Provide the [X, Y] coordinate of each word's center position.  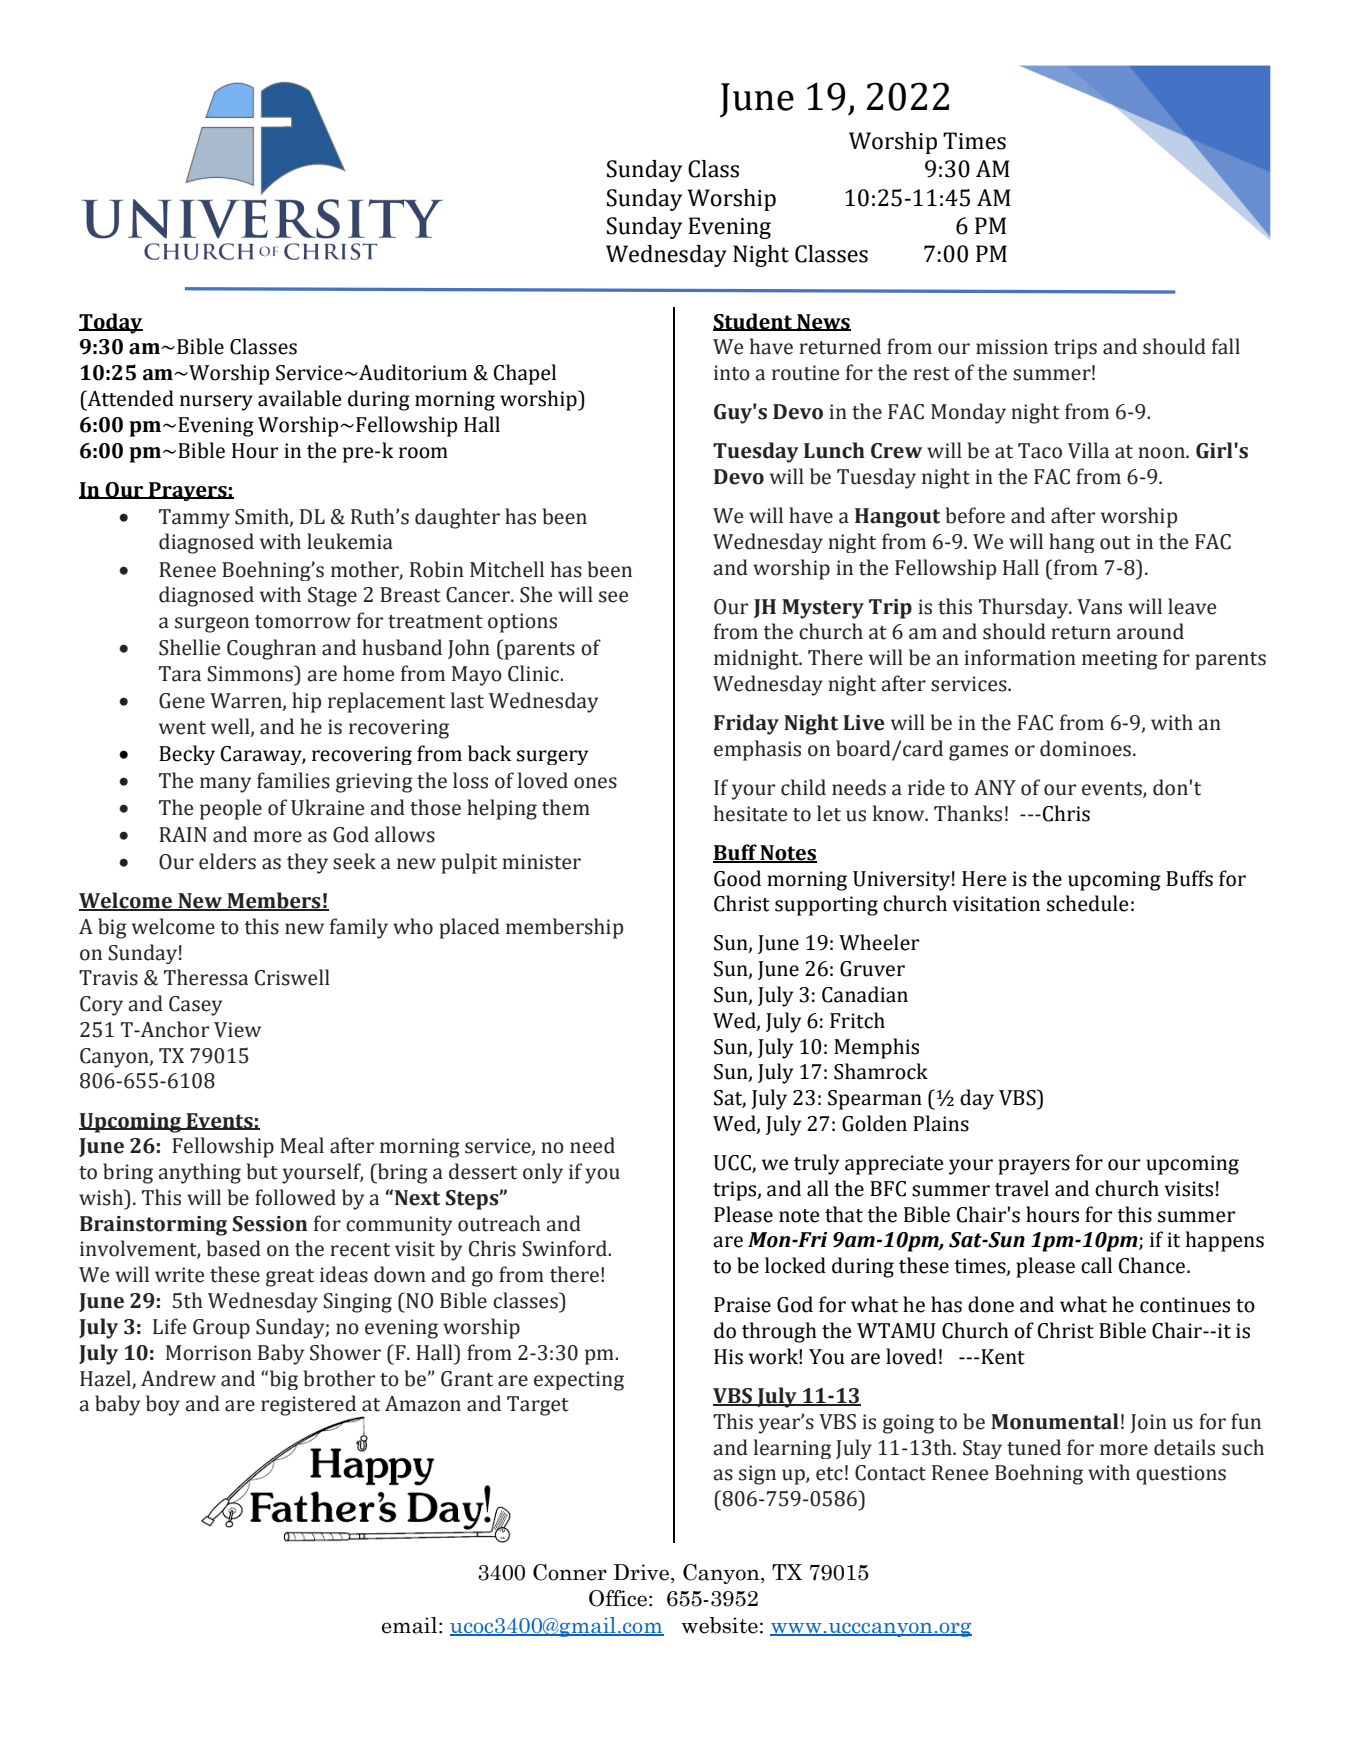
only [543, 1173]
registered [310, 1406]
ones [595, 783]
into [732, 373]
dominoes [1085, 748]
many [225, 785]
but [262, 1171]
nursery [216, 403]
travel [1022, 1188]
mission [1012, 347]
